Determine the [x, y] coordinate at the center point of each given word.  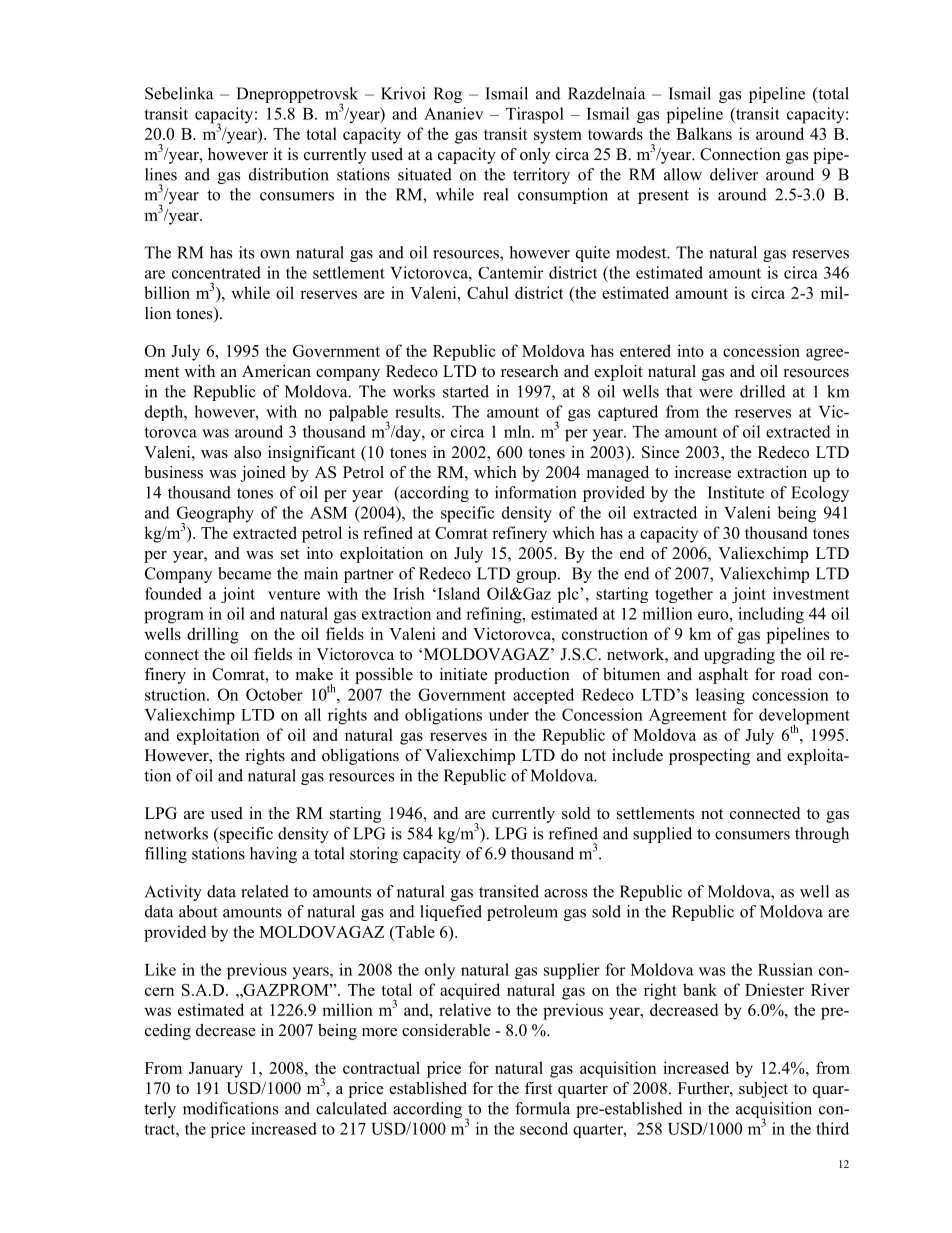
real [496, 194]
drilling [213, 635]
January [216, 1070]
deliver [734, 174]
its [246, 252]
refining [495, 615]
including [771, 615]
